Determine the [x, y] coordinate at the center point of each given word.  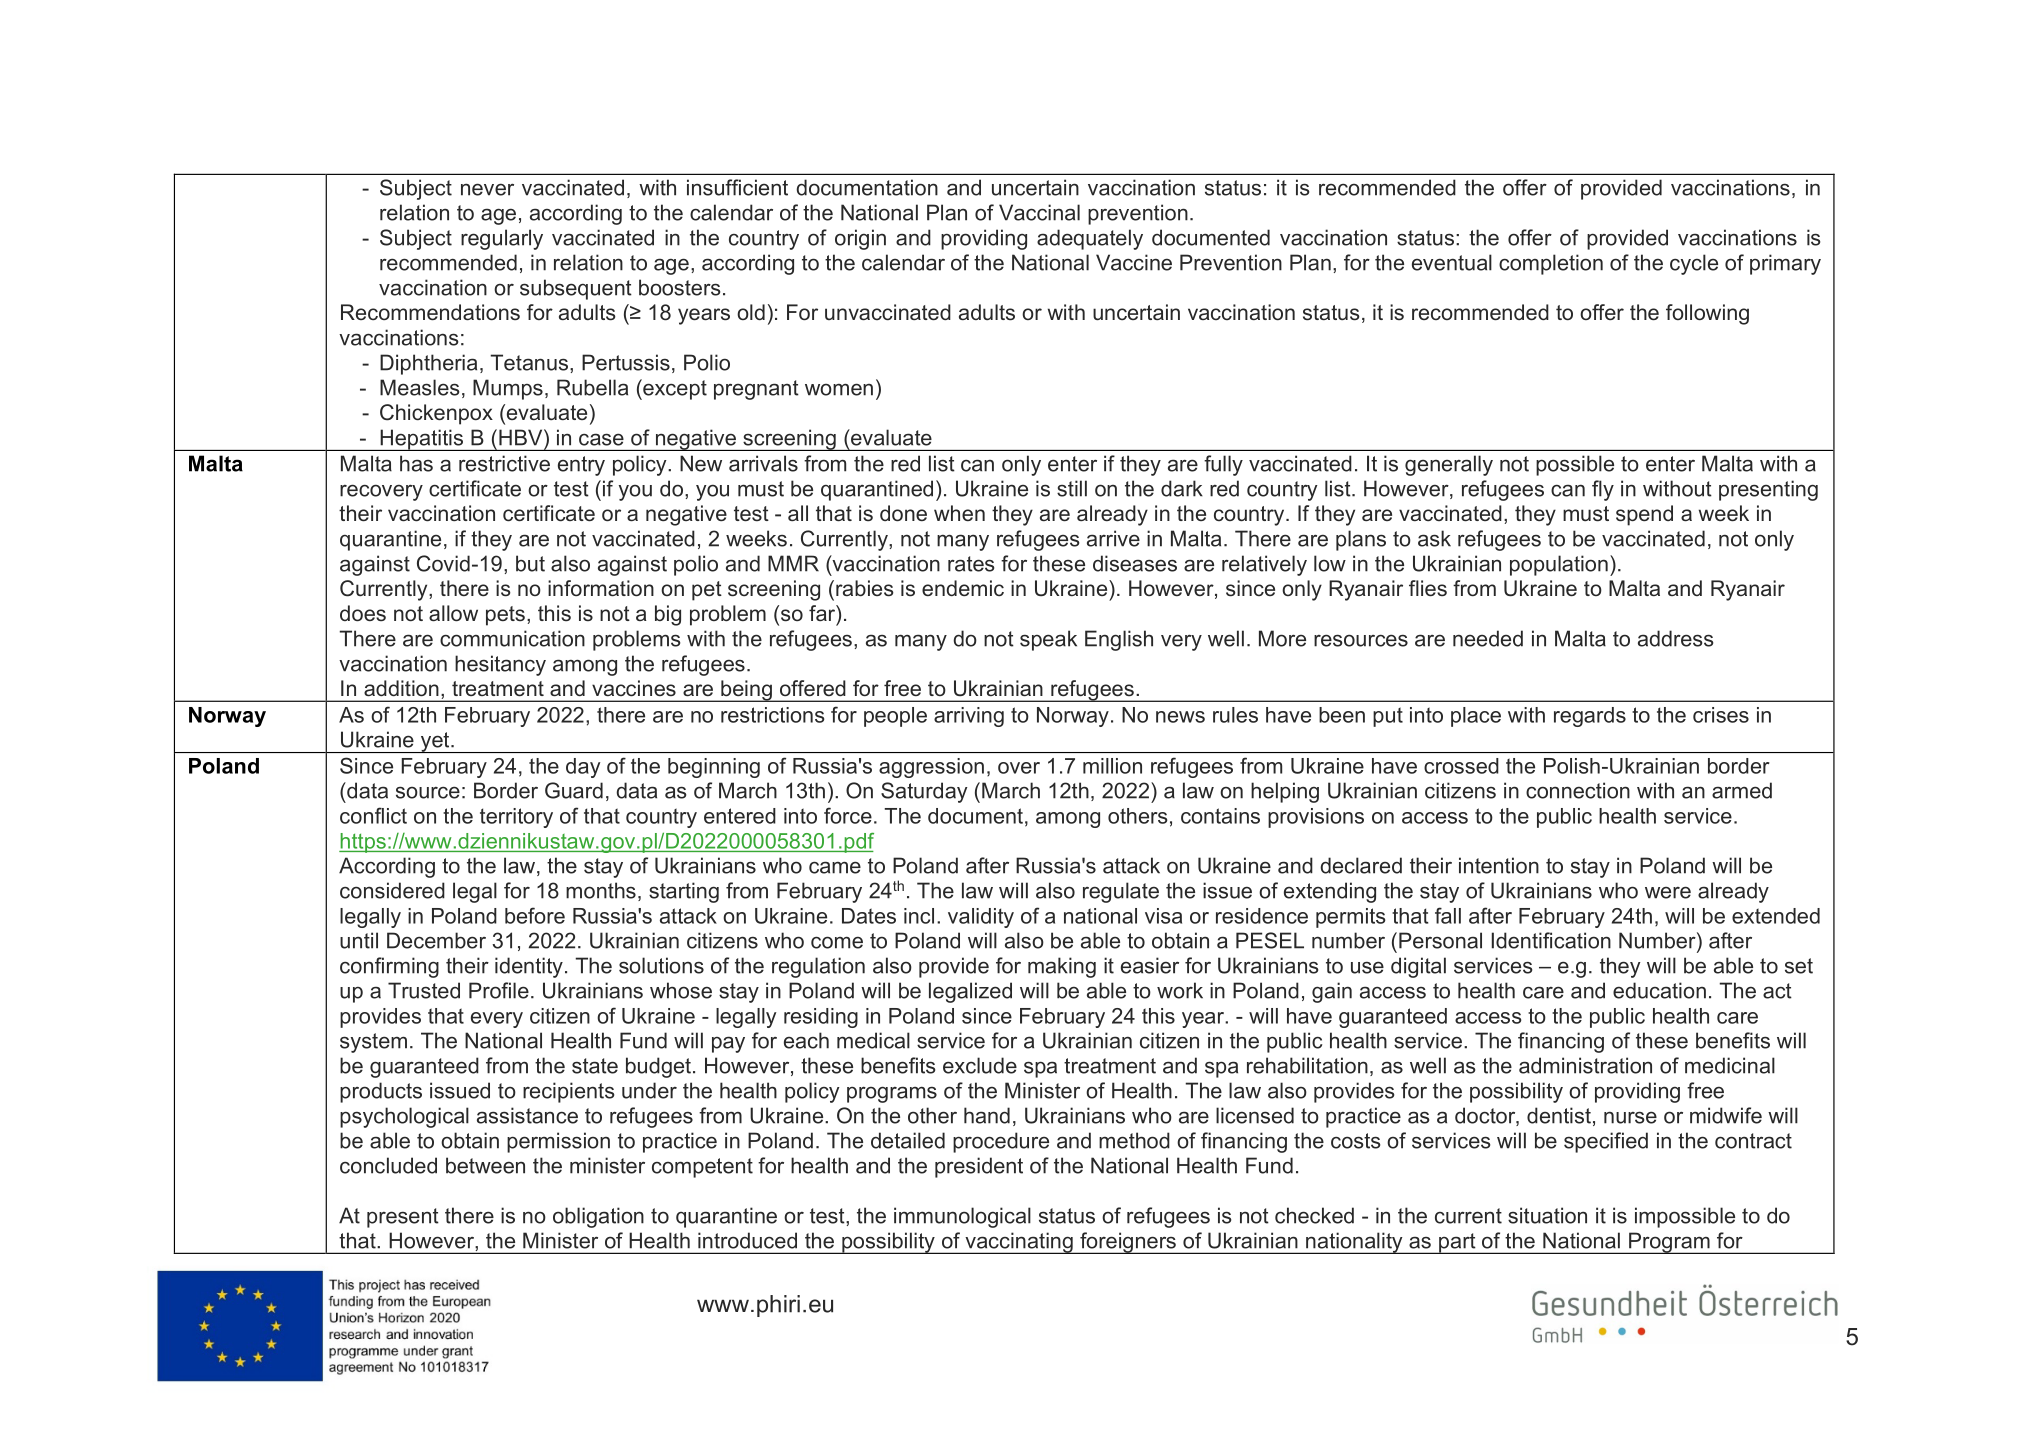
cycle [1694, 264]
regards [1590, 717]
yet [435, 742]
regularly [502, 239]
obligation [598, 1217]
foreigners [1128, 1243]
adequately [1090, 239]
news [1180, 717]
